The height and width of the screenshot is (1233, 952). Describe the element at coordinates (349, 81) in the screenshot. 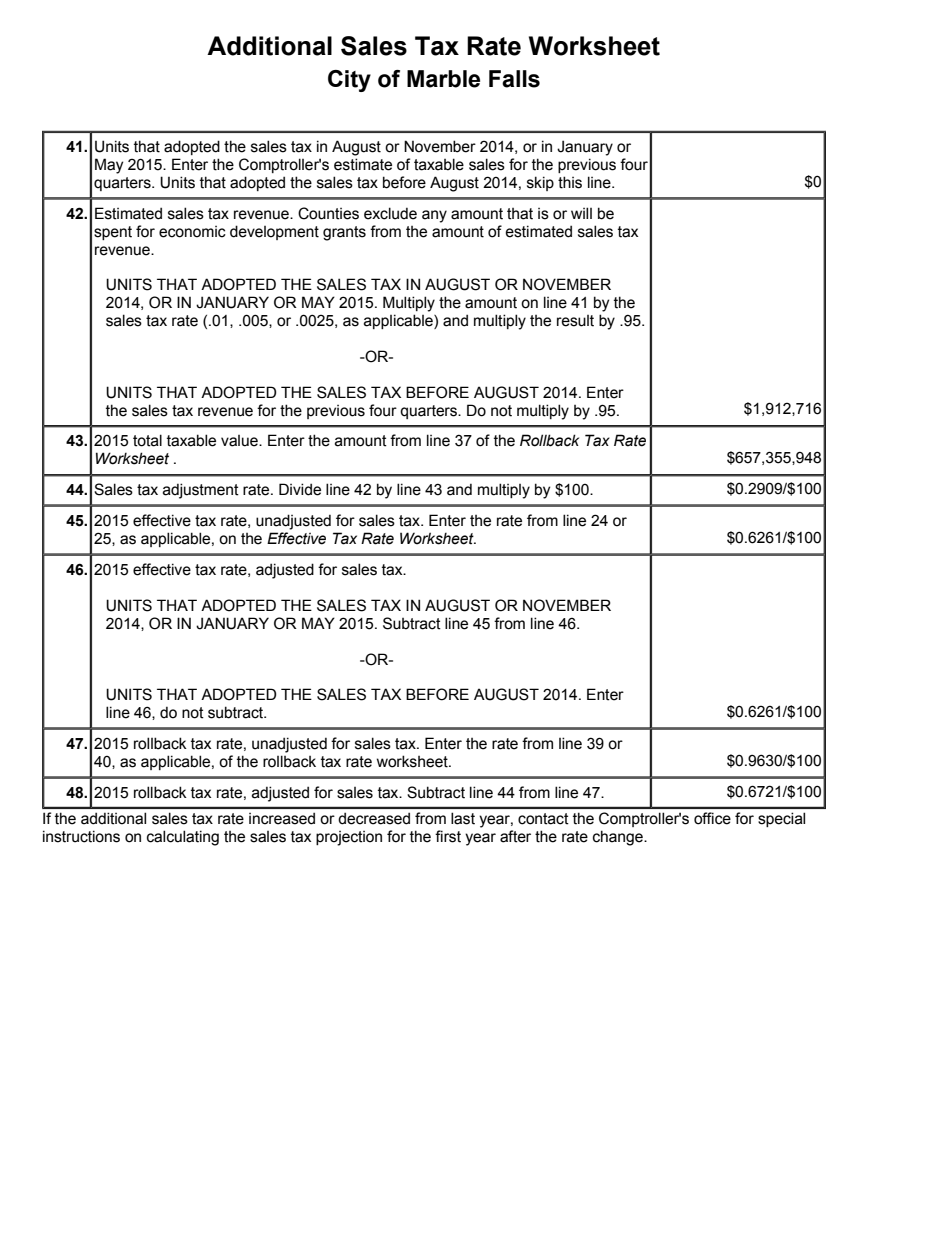

I see `City` at that location.
